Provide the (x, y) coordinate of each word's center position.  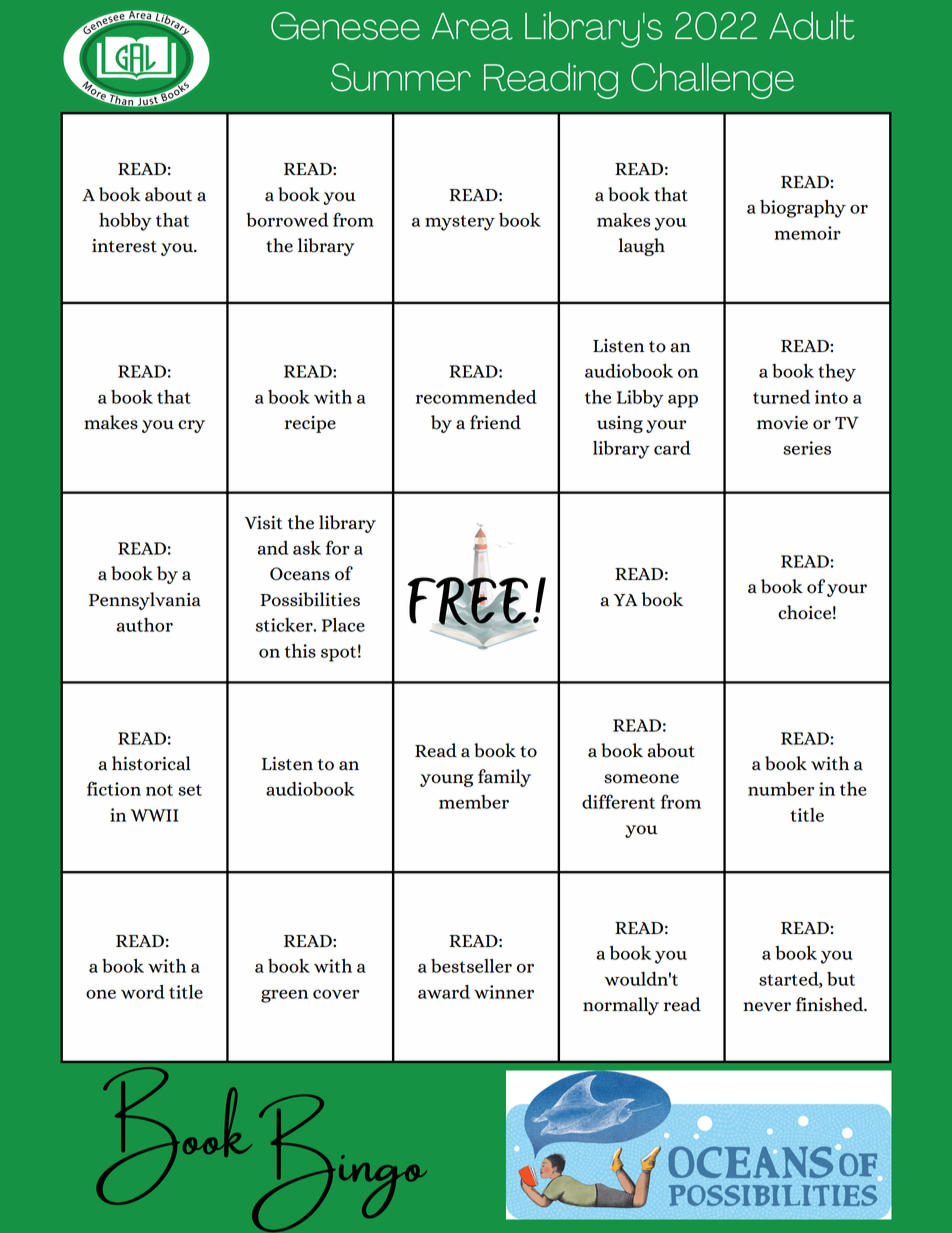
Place (343, 625)
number (781, 789)
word (143, 992)
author (144, 625)
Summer (401, 77)
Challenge (712, 81)
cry (191, 426)
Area (472, 26)
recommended (476, 397)
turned (781, 397)
